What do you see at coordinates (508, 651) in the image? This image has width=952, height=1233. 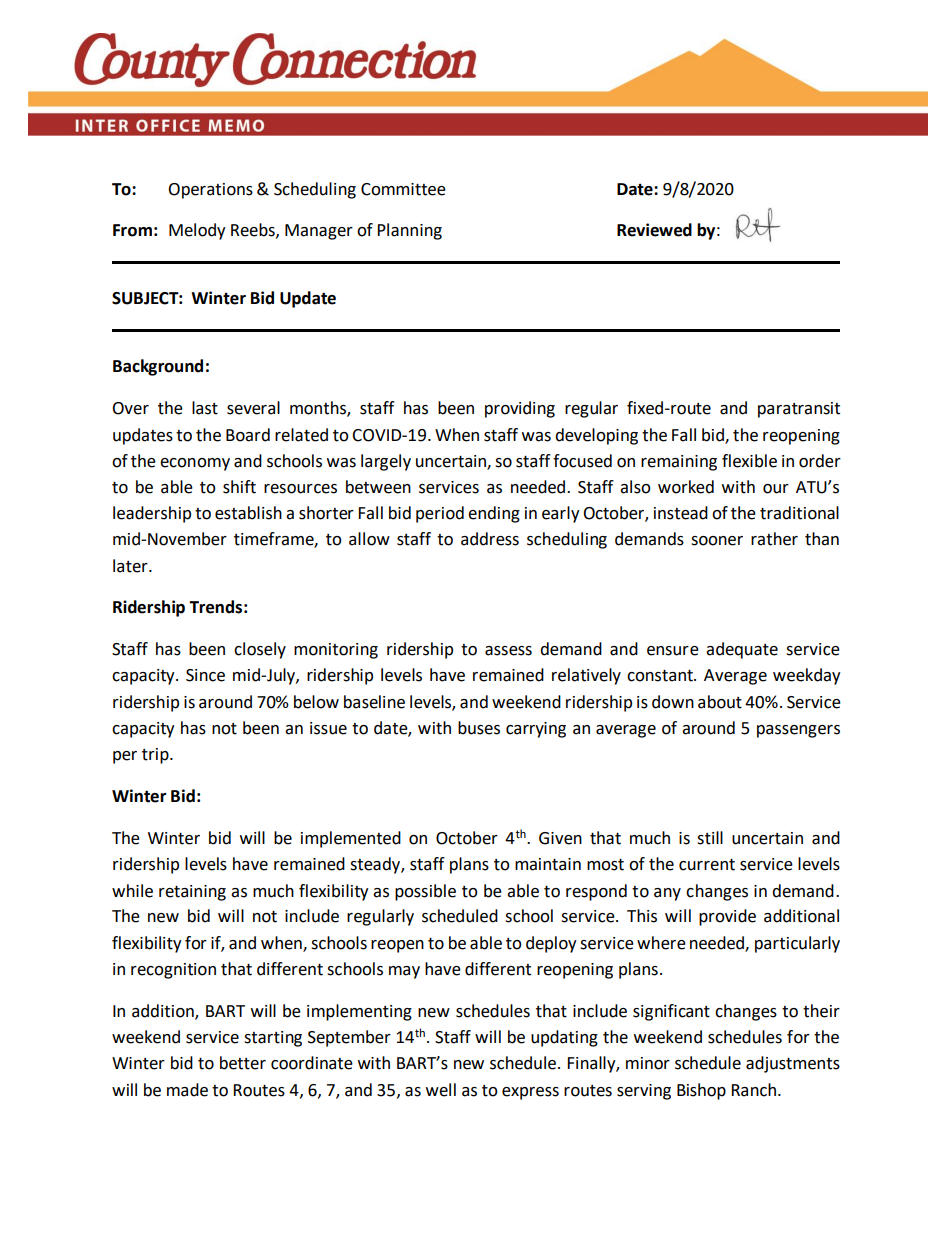 I see `assess` at bounding box center [508, 651].
